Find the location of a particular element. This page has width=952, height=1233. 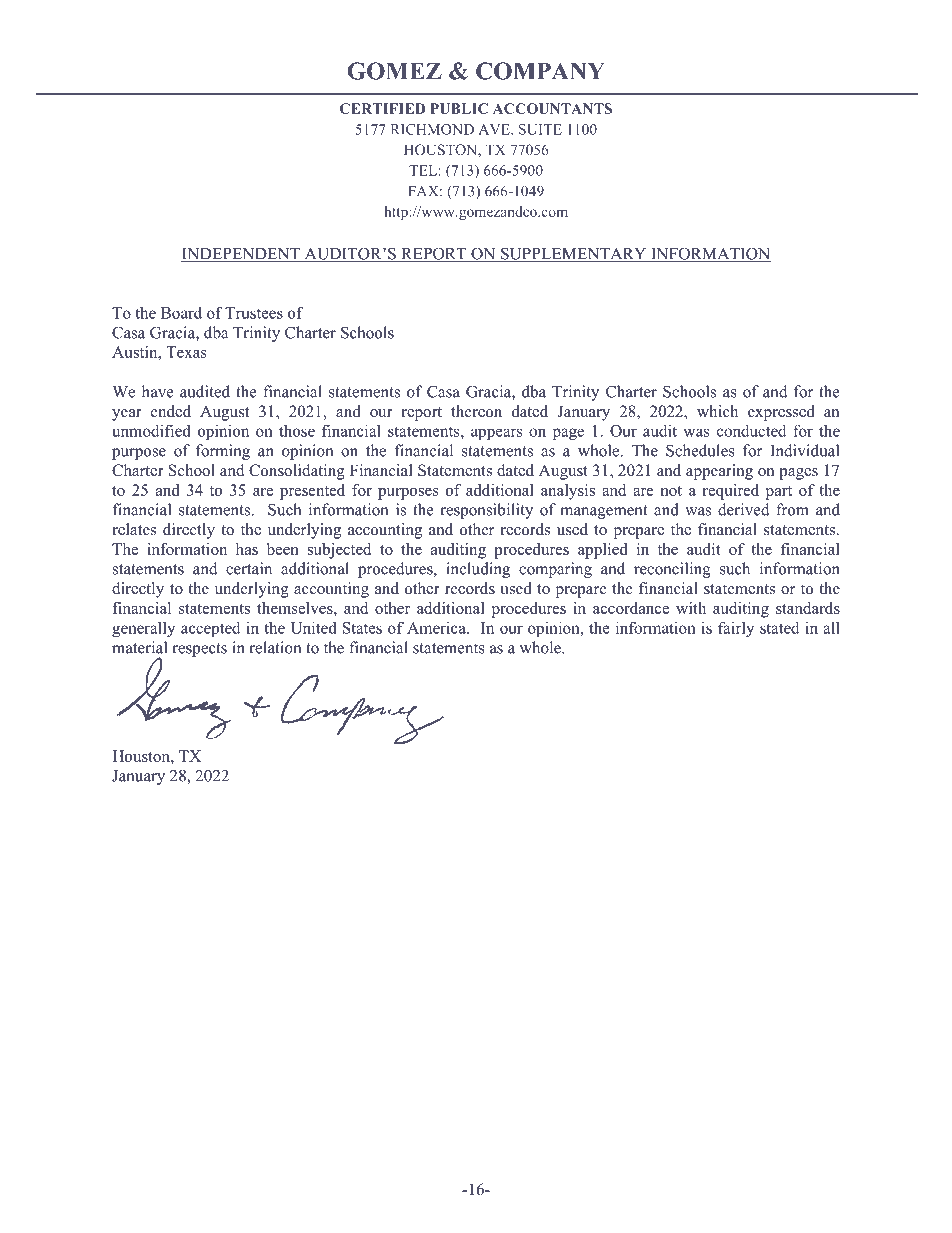

which is located at coordinates (717, 411).
